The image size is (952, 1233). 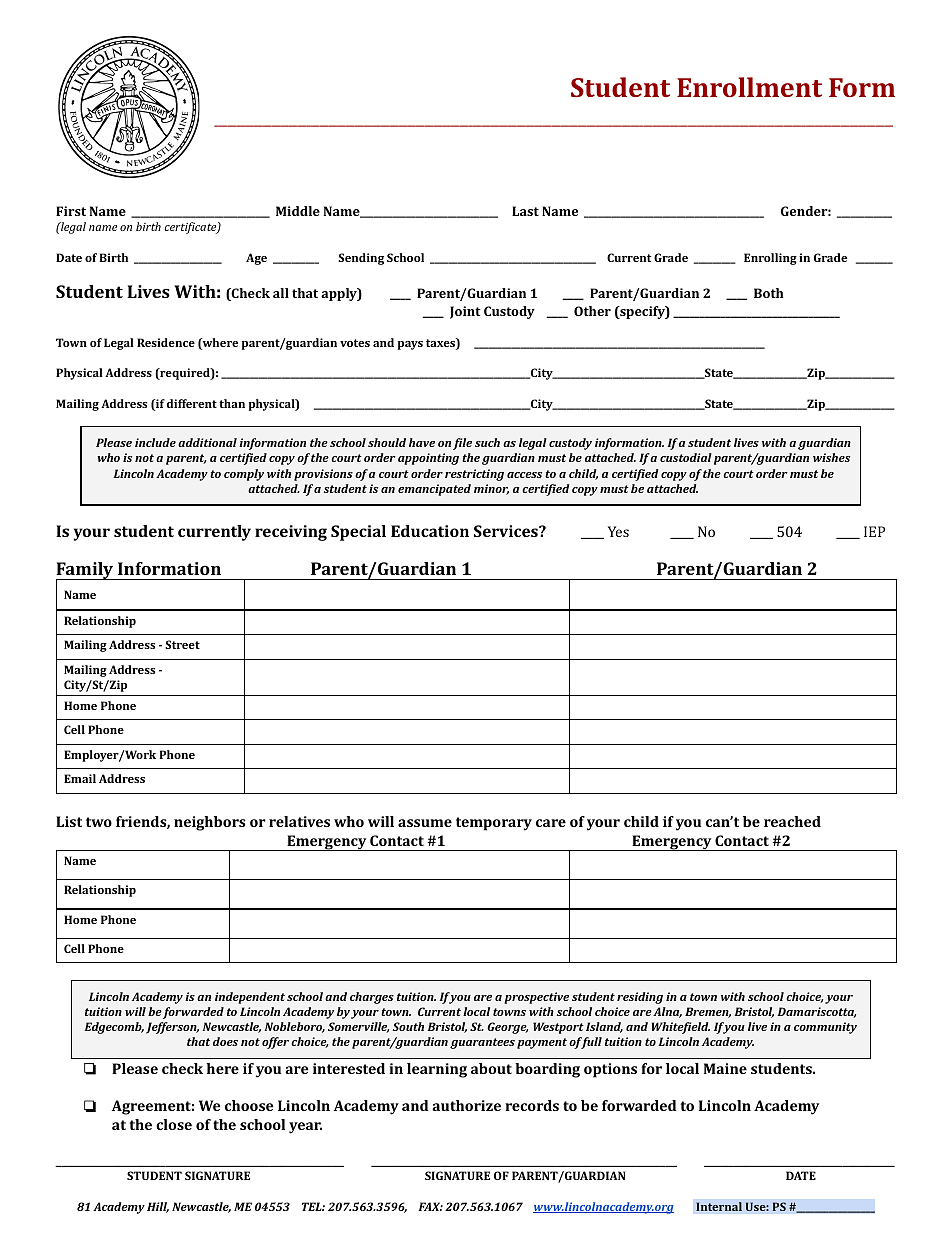 What do you see at coordinates (494, 824) in the document?
I see `temporary` at bounding box center [494, 824].
